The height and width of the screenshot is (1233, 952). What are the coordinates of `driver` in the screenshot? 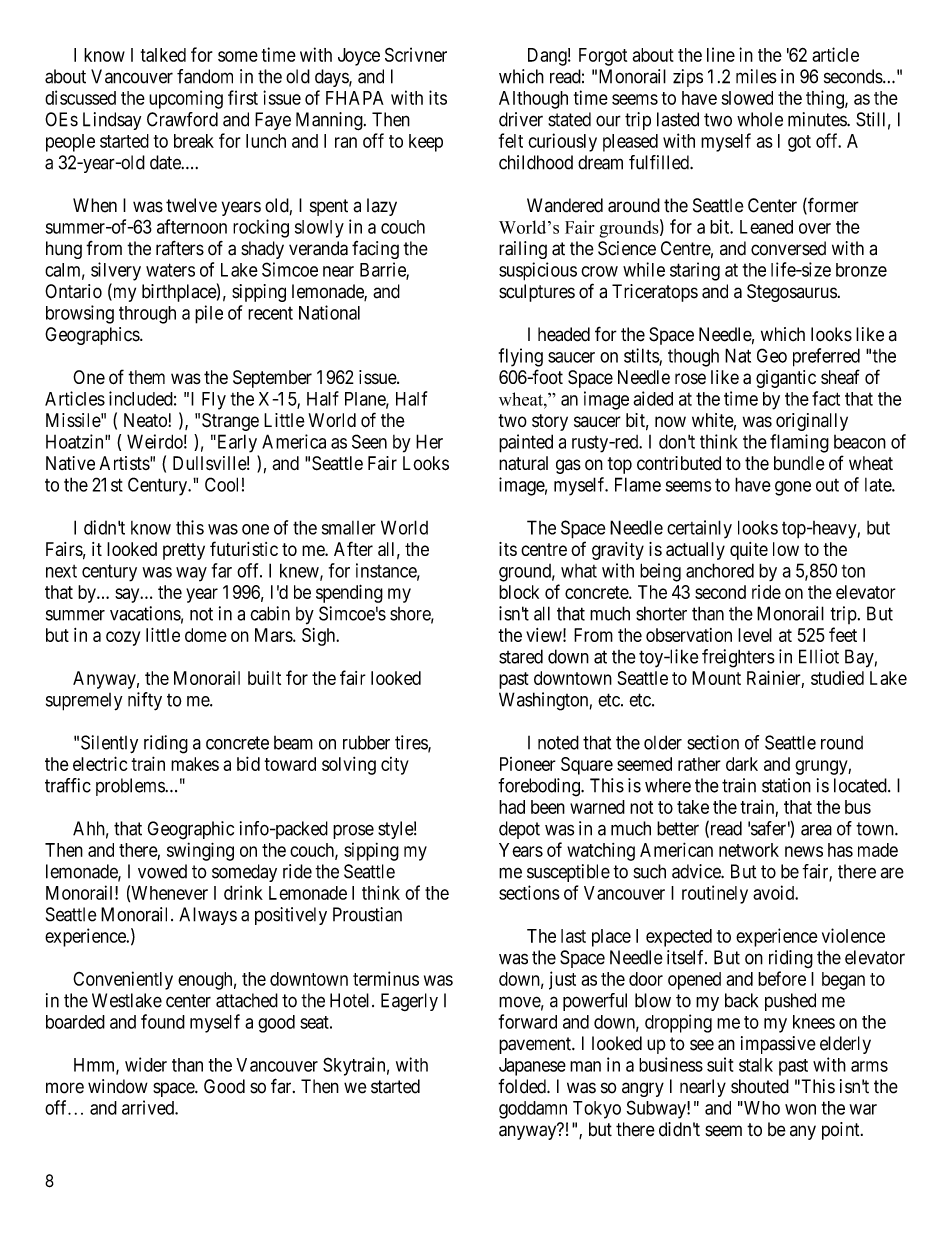 It's located at (521, 119).
